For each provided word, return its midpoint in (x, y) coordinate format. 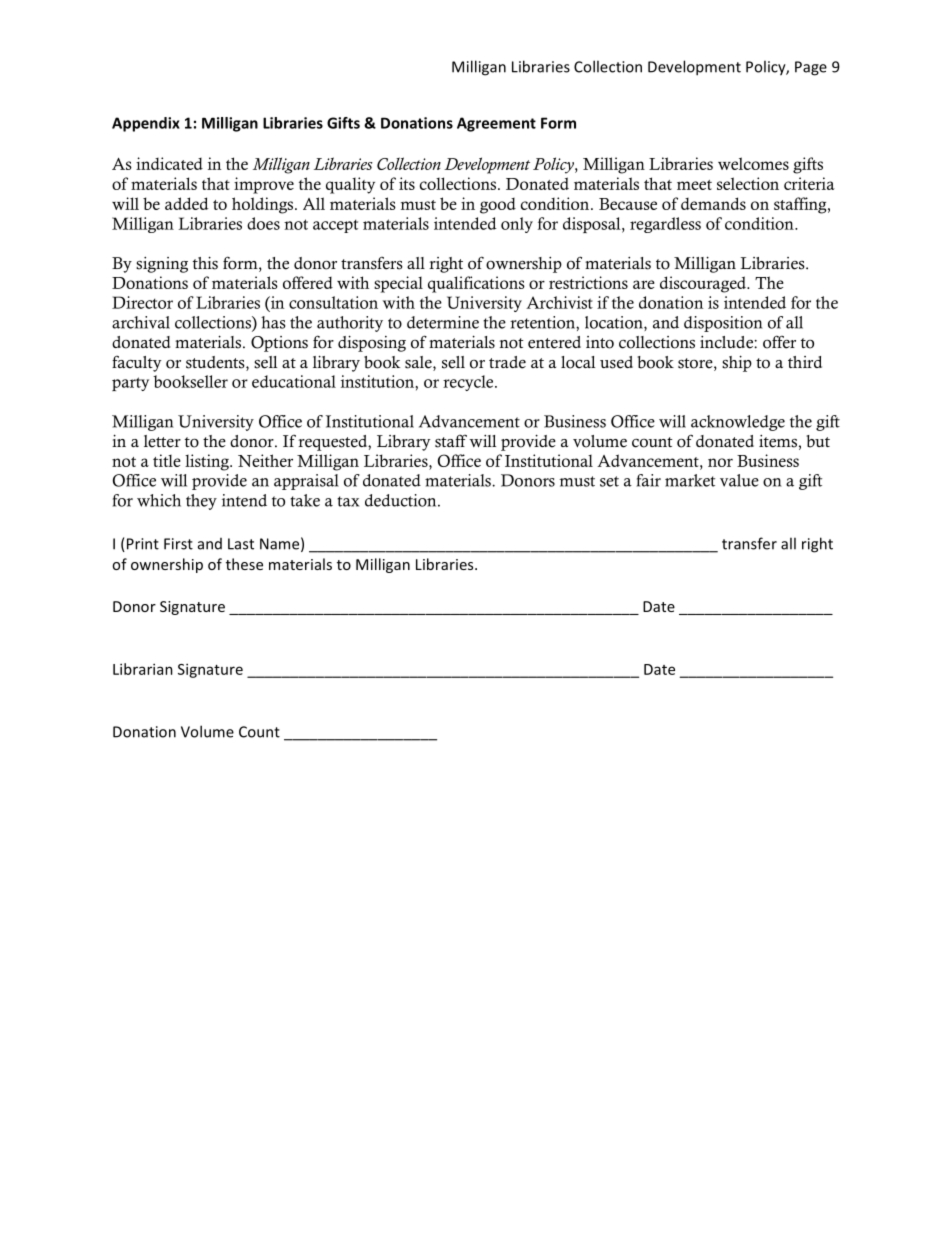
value (739, 480)
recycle (469, 383)
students (216, 363)
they (201, 502)
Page (811, 68)
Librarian (143, 669)
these (244, 564)
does (263, 223)
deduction (402, 500)
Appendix (146, 124)
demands (713, 203)
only (517, 225)
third (805, 362)
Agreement (496, 124)
